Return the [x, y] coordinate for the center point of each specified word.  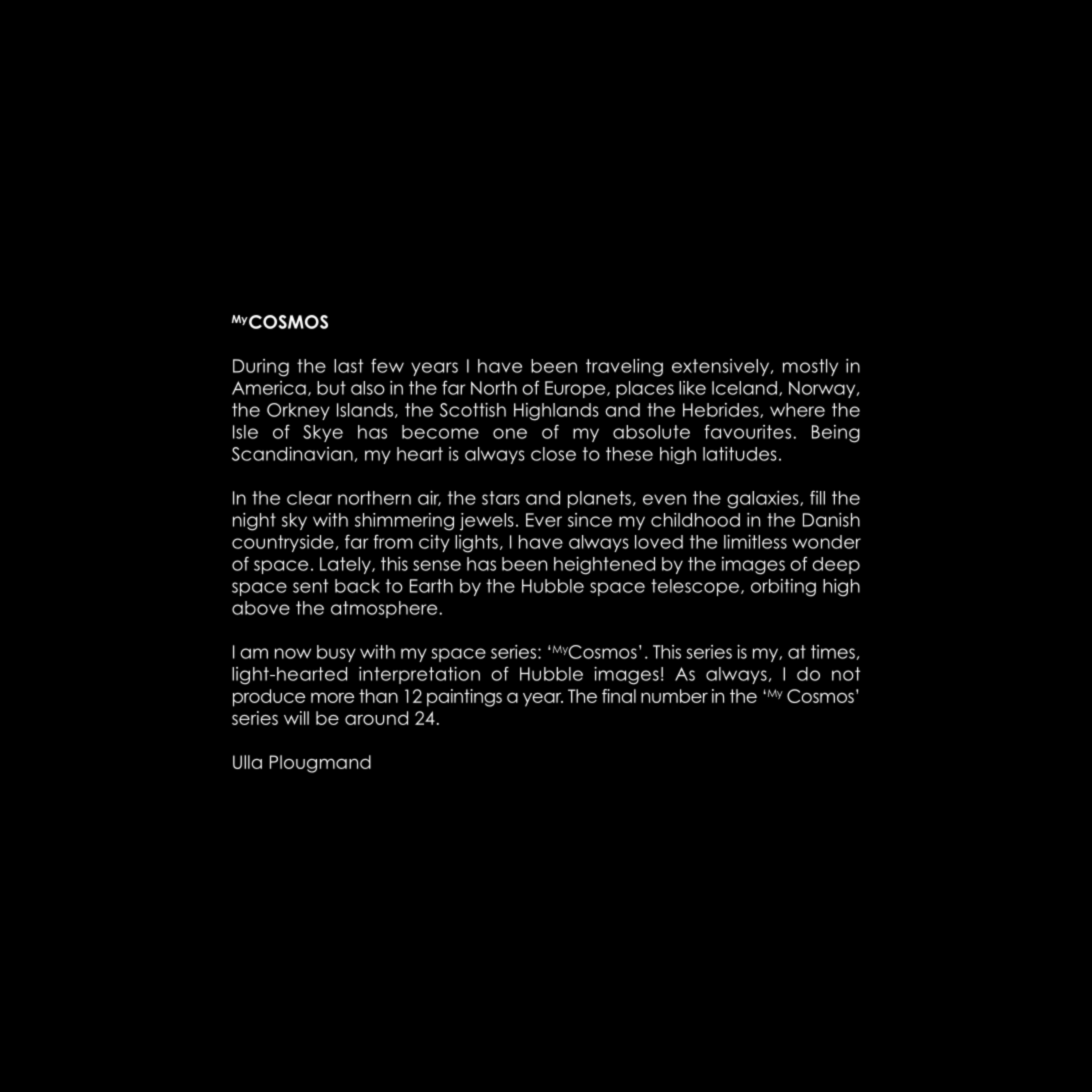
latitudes [739, 454]
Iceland [744, 388]
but [331, 388]
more [332, 697]
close [553, 454]
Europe [576, 389]
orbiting [783, 588]
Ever [544, 520]
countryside [283, 543]
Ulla [247, 762]
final [619, 696]
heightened [604, 566]
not [846, 674]
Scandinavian [292, 454]
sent [311, 586]
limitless [755, 542]
